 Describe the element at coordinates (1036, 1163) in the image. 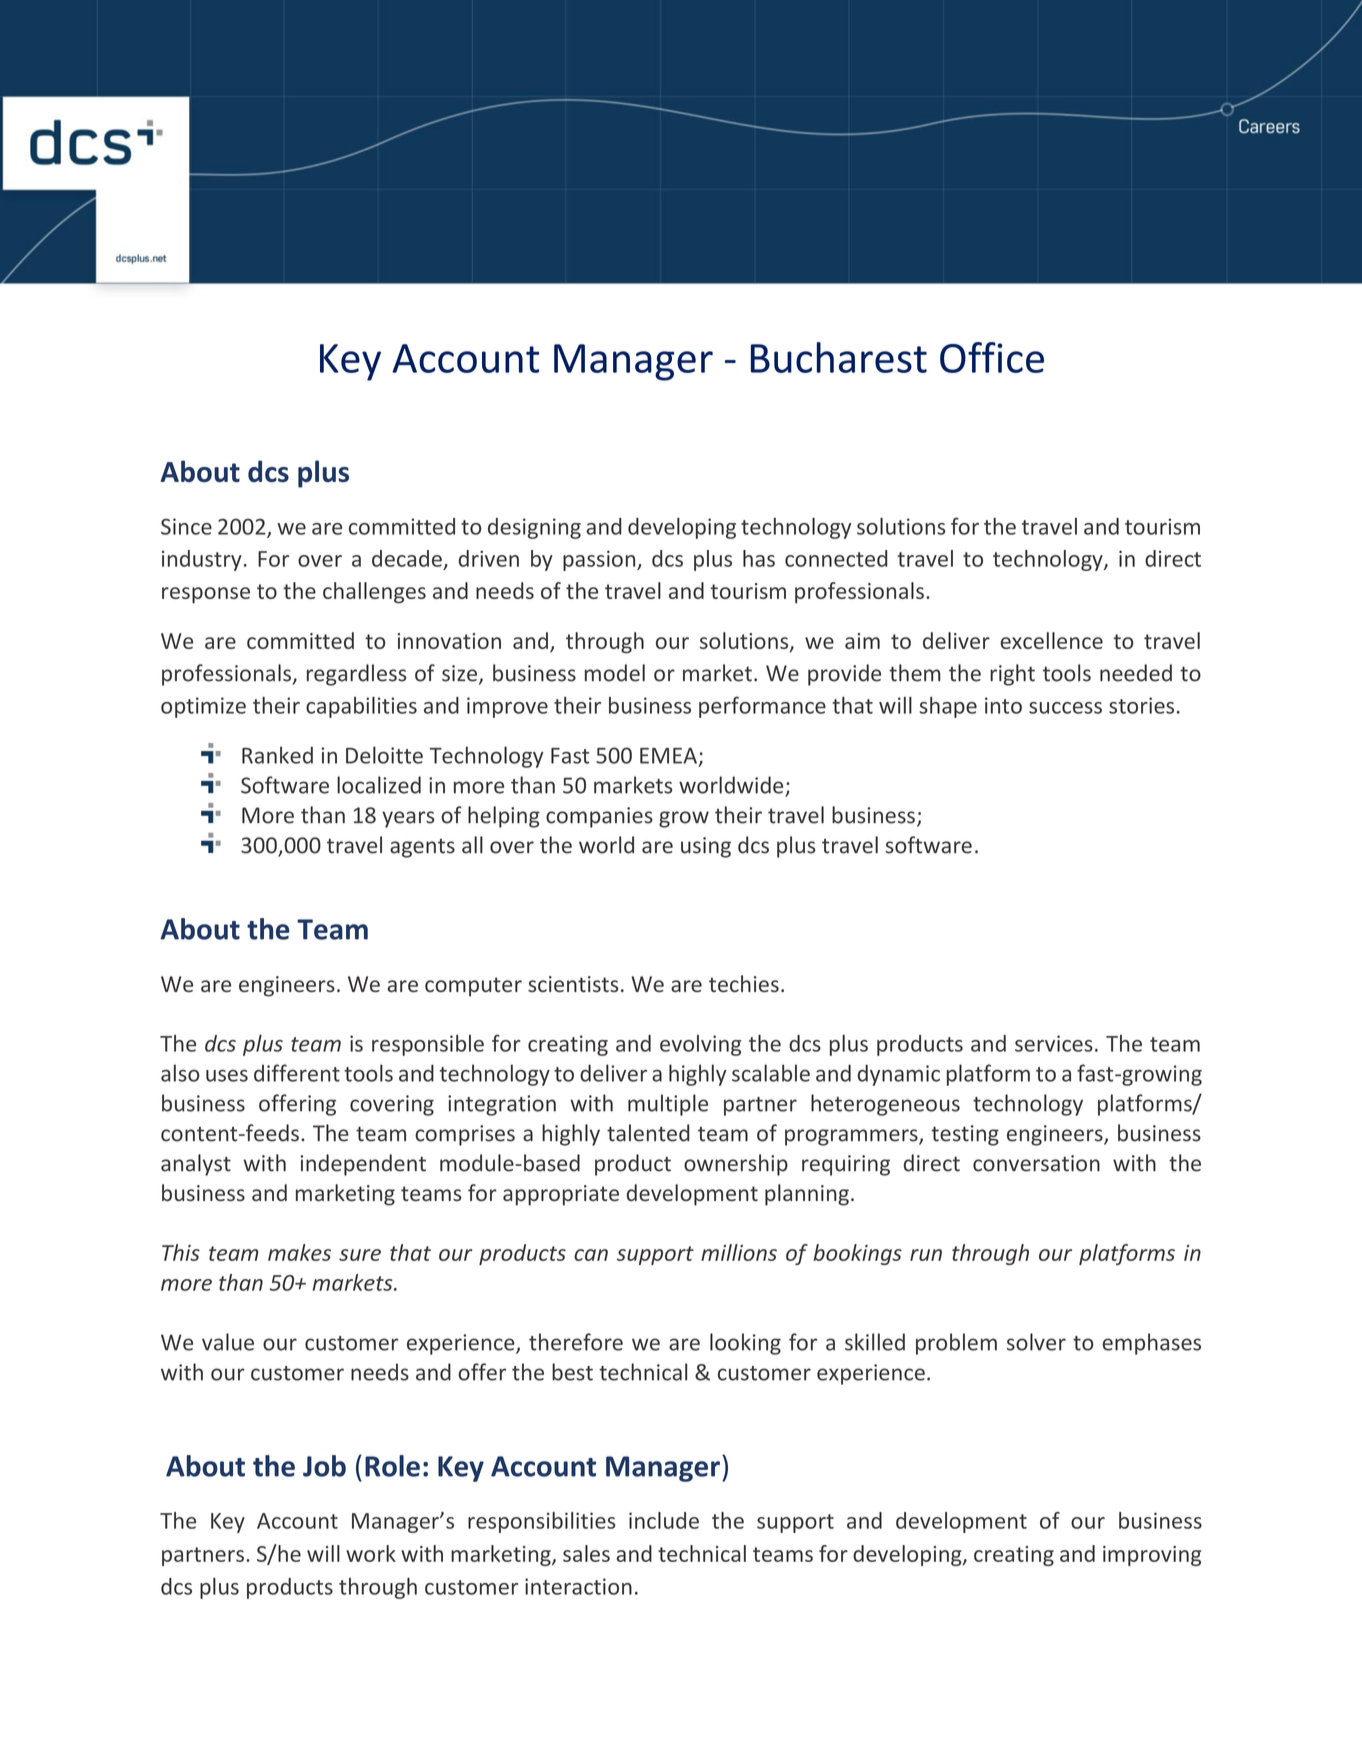

I see `conversation` at that location.
